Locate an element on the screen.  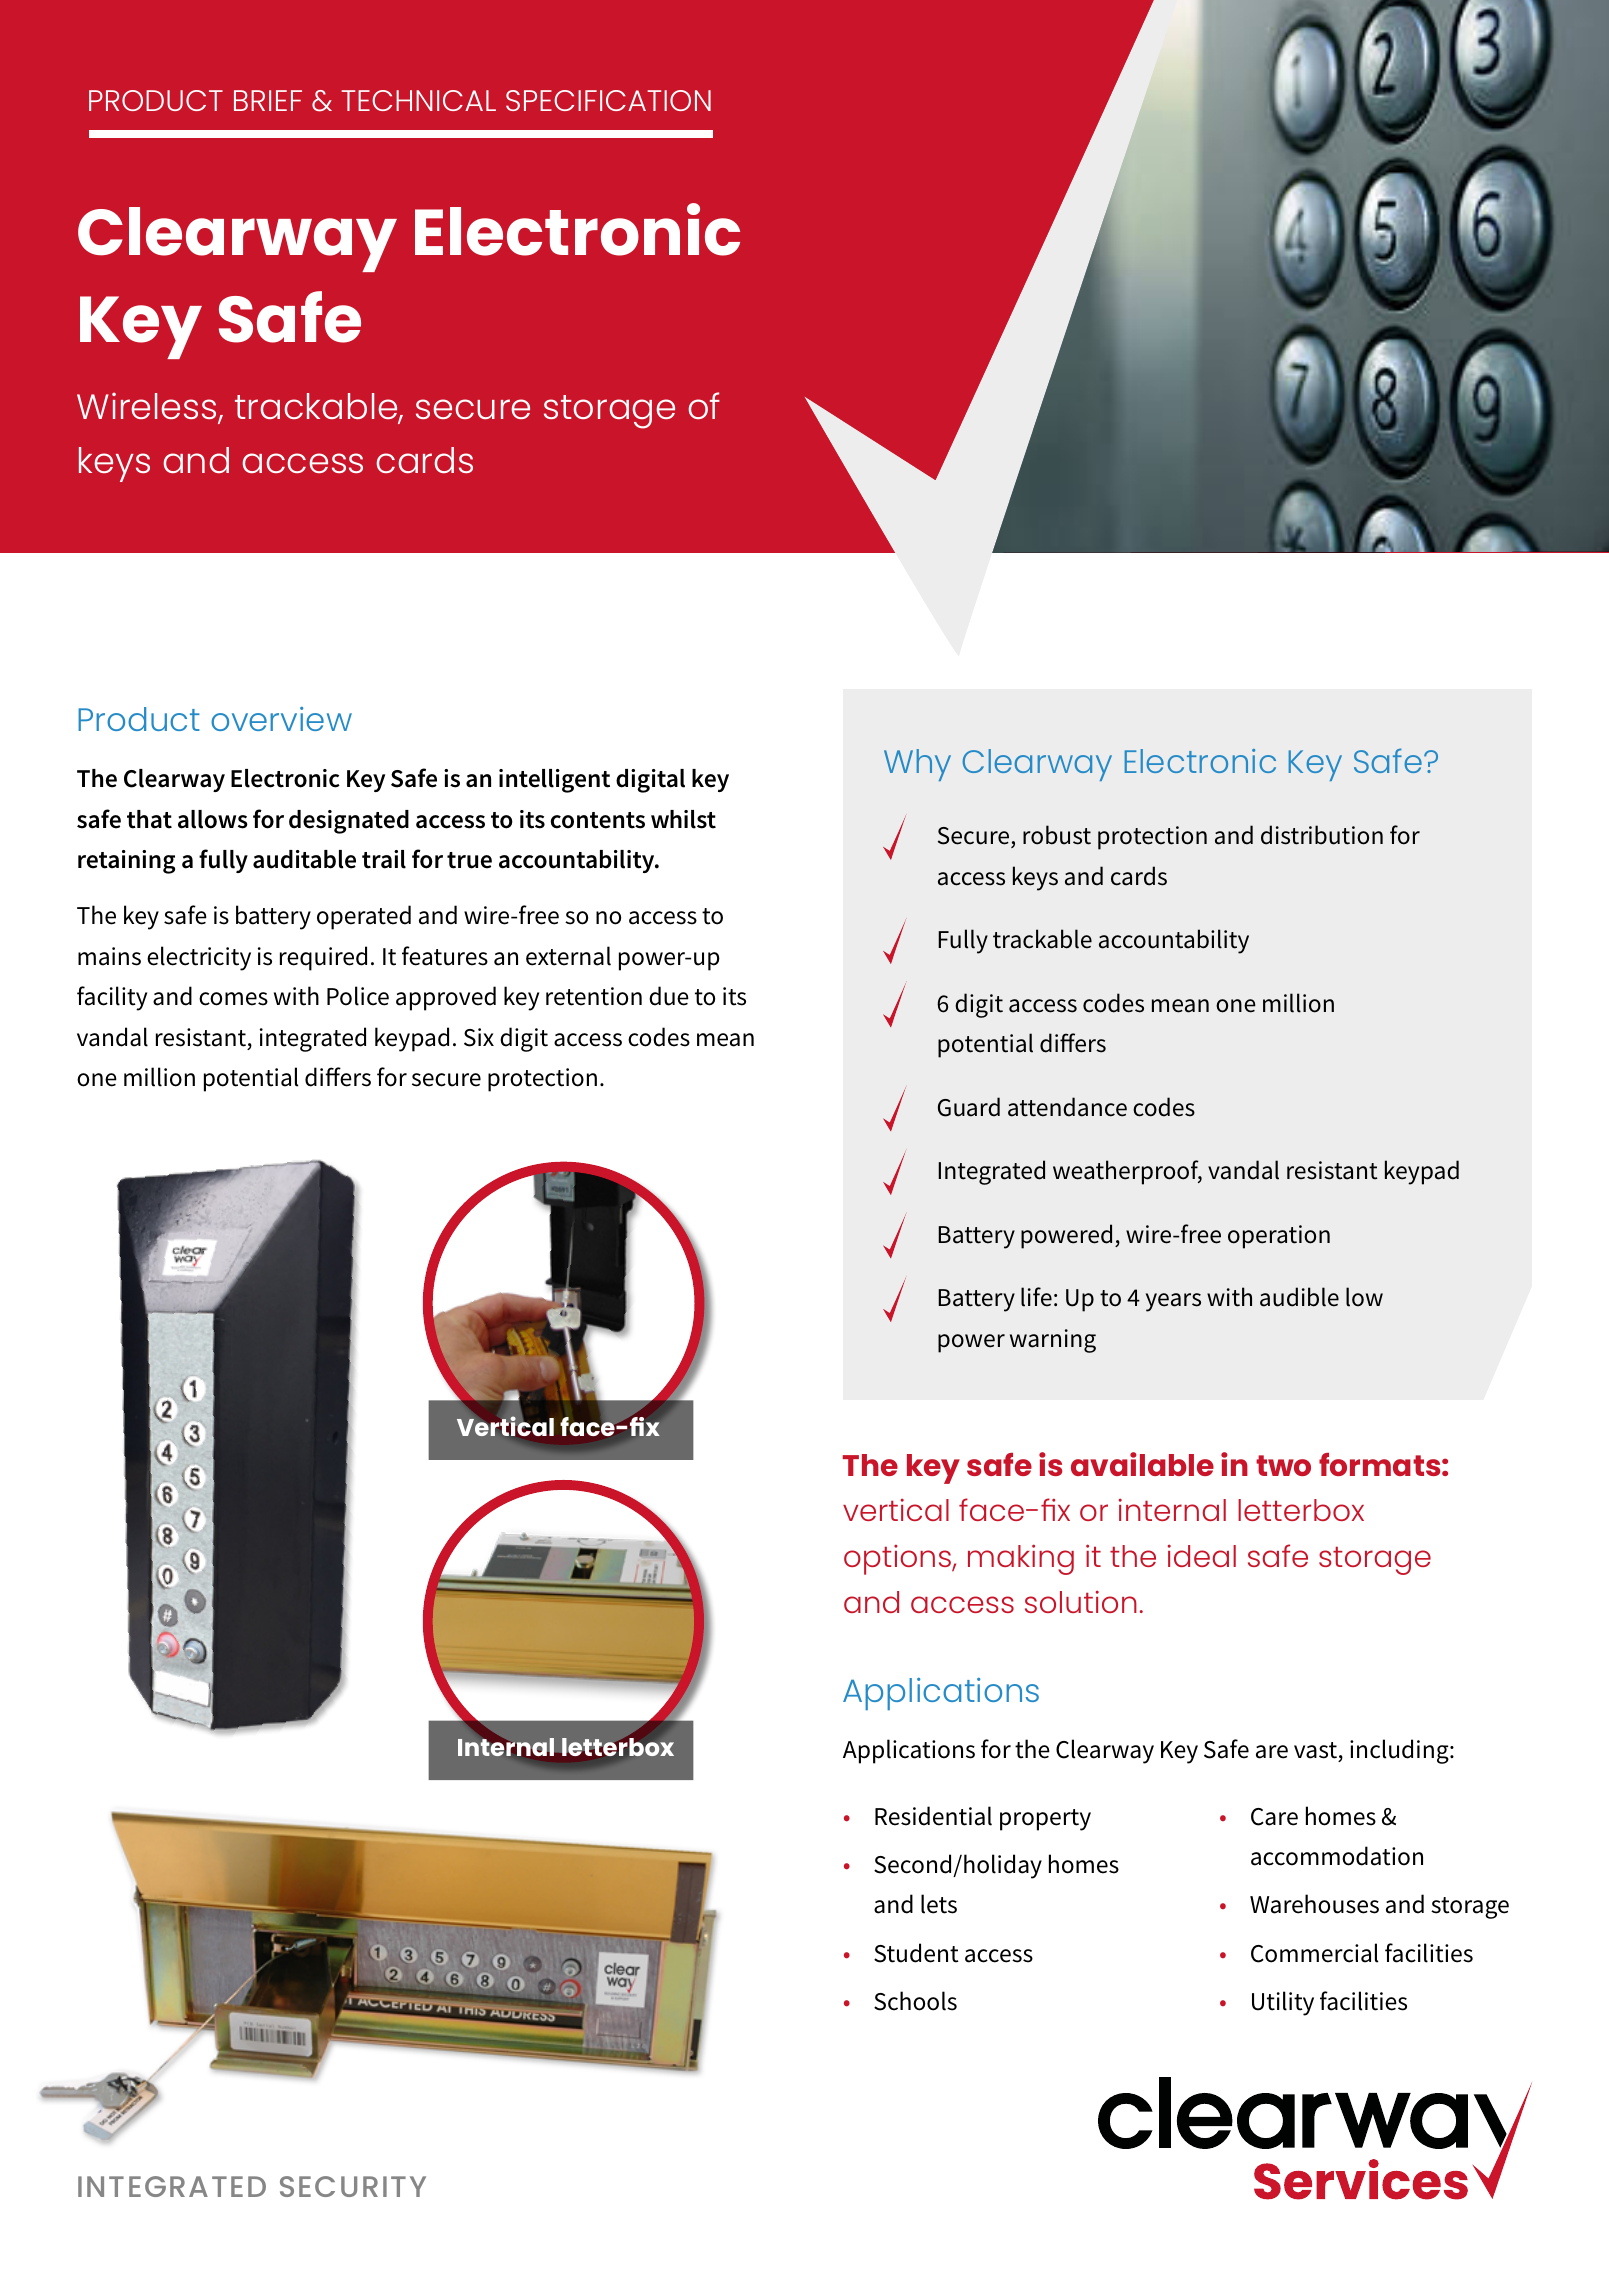
SPECIFICATION is located at coordinates (608, 100).
